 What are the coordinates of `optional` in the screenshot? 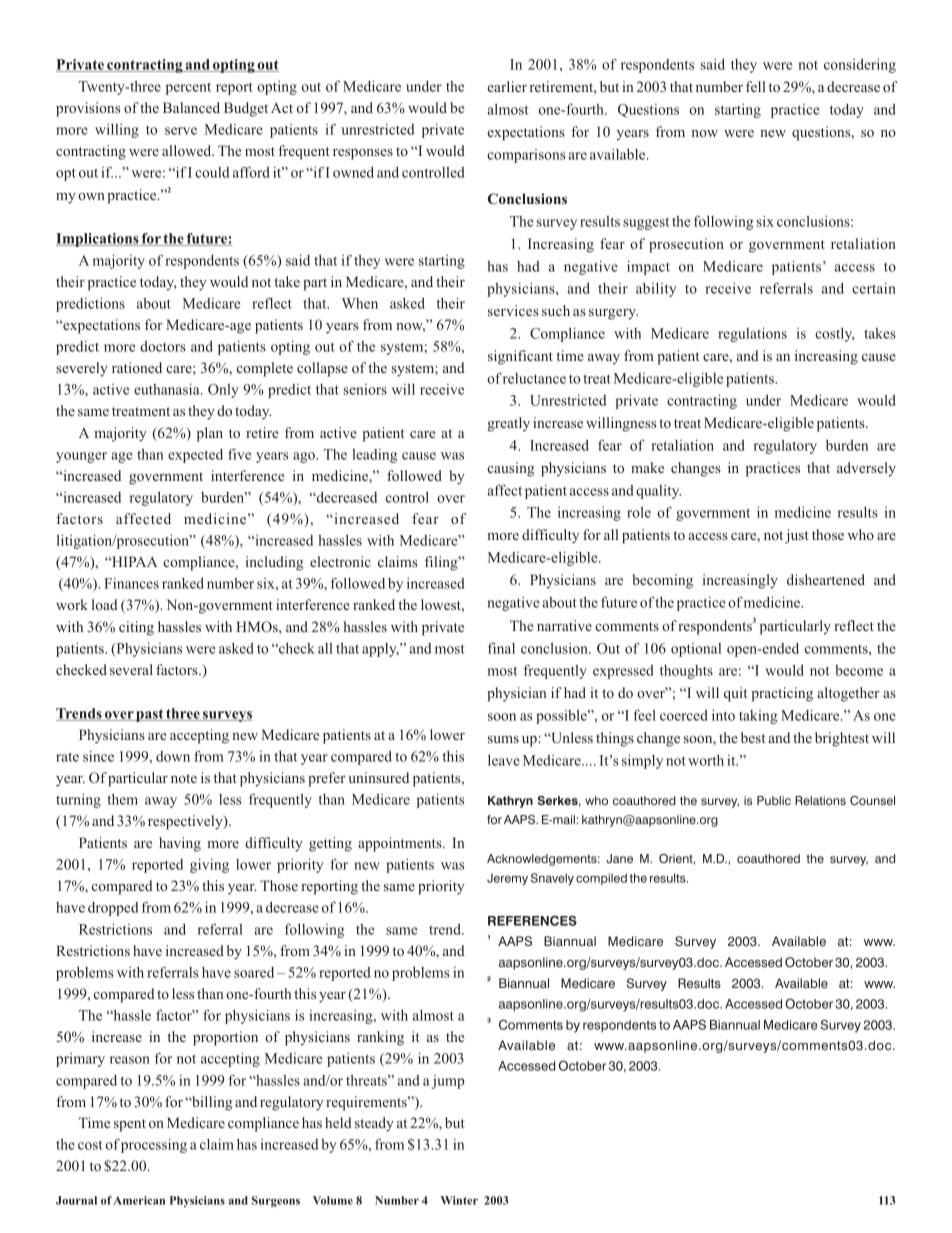 It's located at (696, 650).
